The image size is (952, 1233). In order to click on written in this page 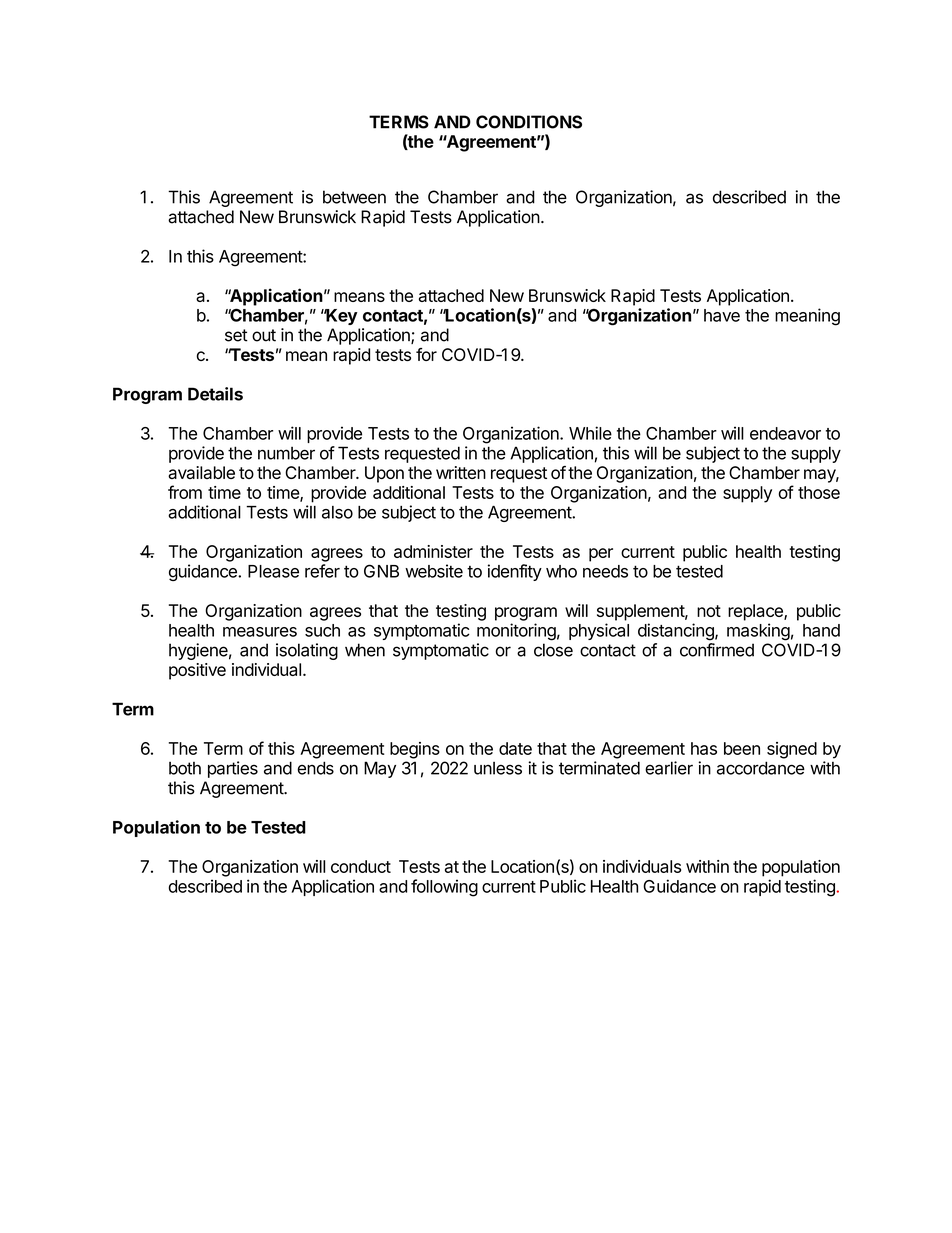, I will do `click(461, 472)`.
